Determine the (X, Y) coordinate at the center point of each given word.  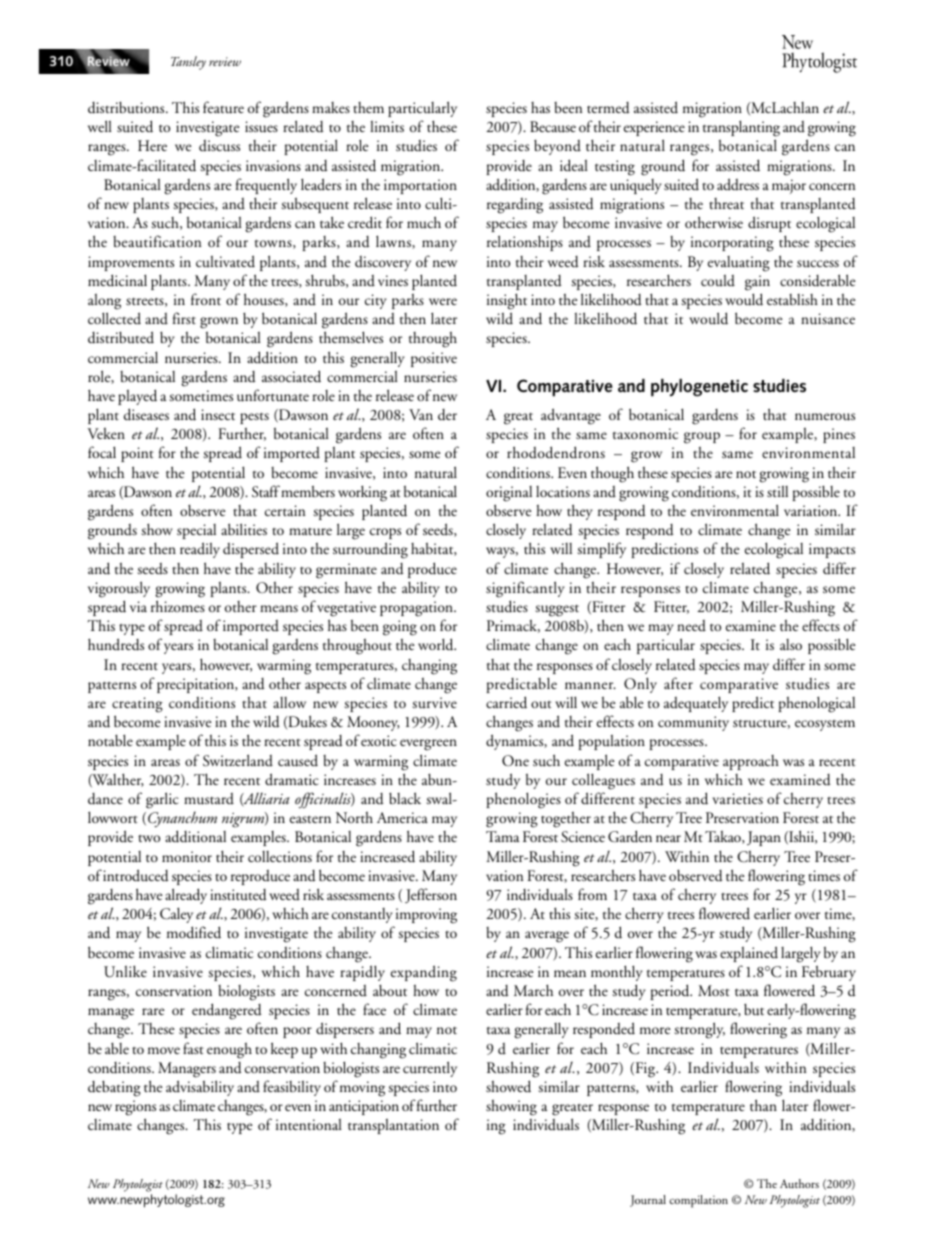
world (437, 644)
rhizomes (178, 606)
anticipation (364, 1107)
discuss (219, 146)
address (738, 184)
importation (420, 186)
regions (135, 1108)
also (791, 644)
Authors (799, 1183)
